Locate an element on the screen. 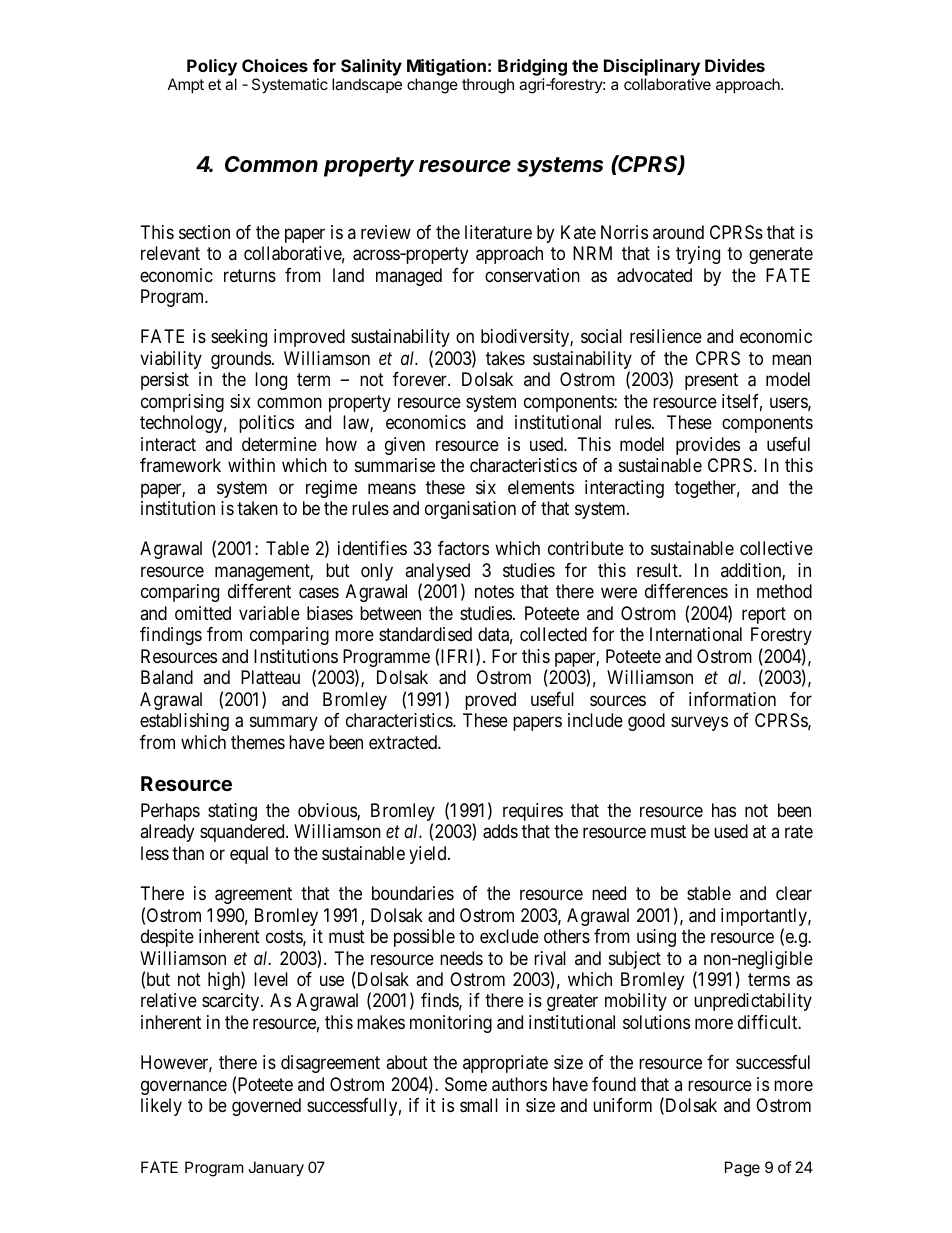 The height and width of the screenshot is (1233, 952). International is located at coordinates (696, 634).
